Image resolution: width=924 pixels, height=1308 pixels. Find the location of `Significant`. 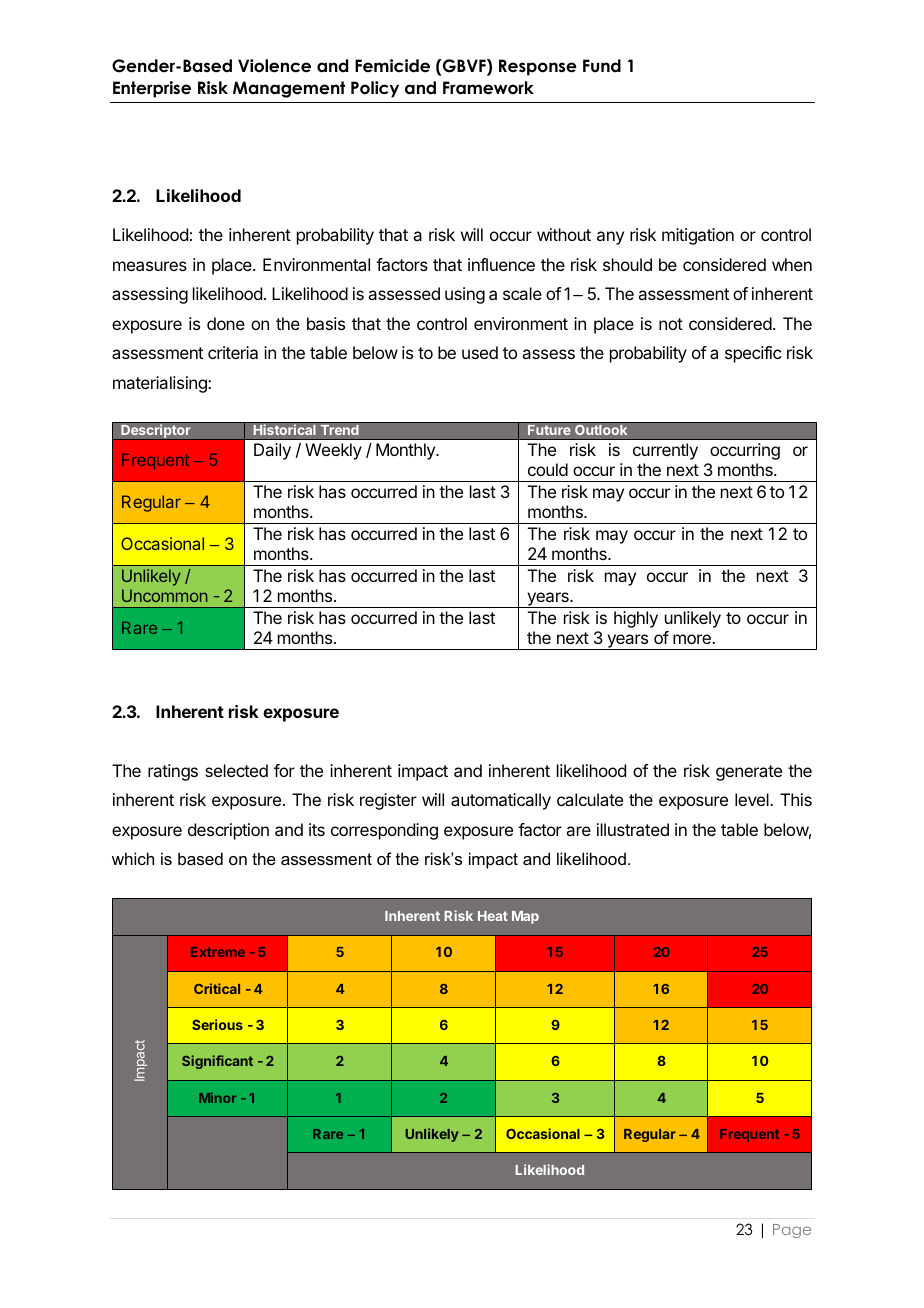

Significant is located at coordinates (217, 1062).
